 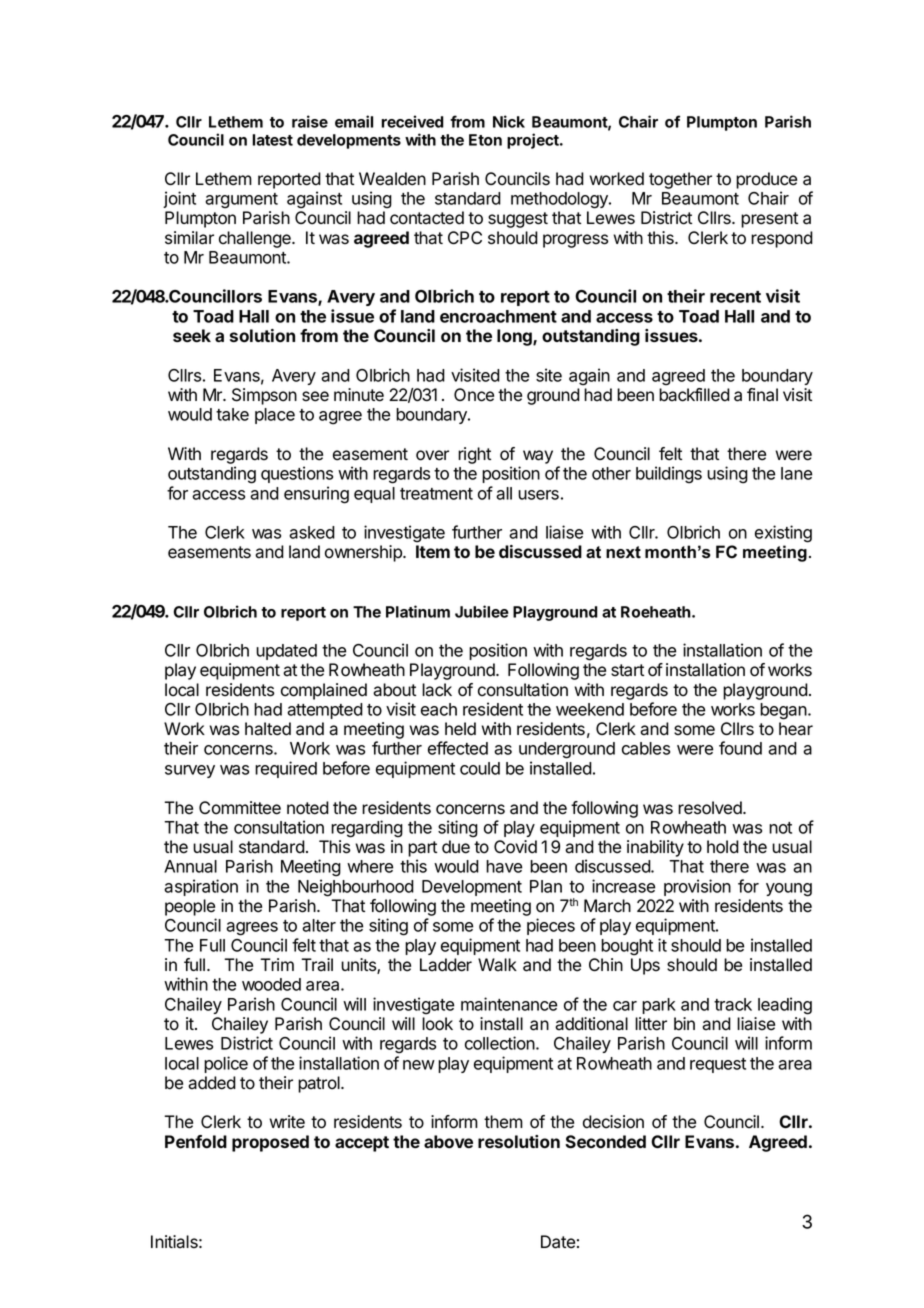 What do you see at coordinates (485, 140) in the screenshot?
I see `Eton` at bounding box center [485, 140].
